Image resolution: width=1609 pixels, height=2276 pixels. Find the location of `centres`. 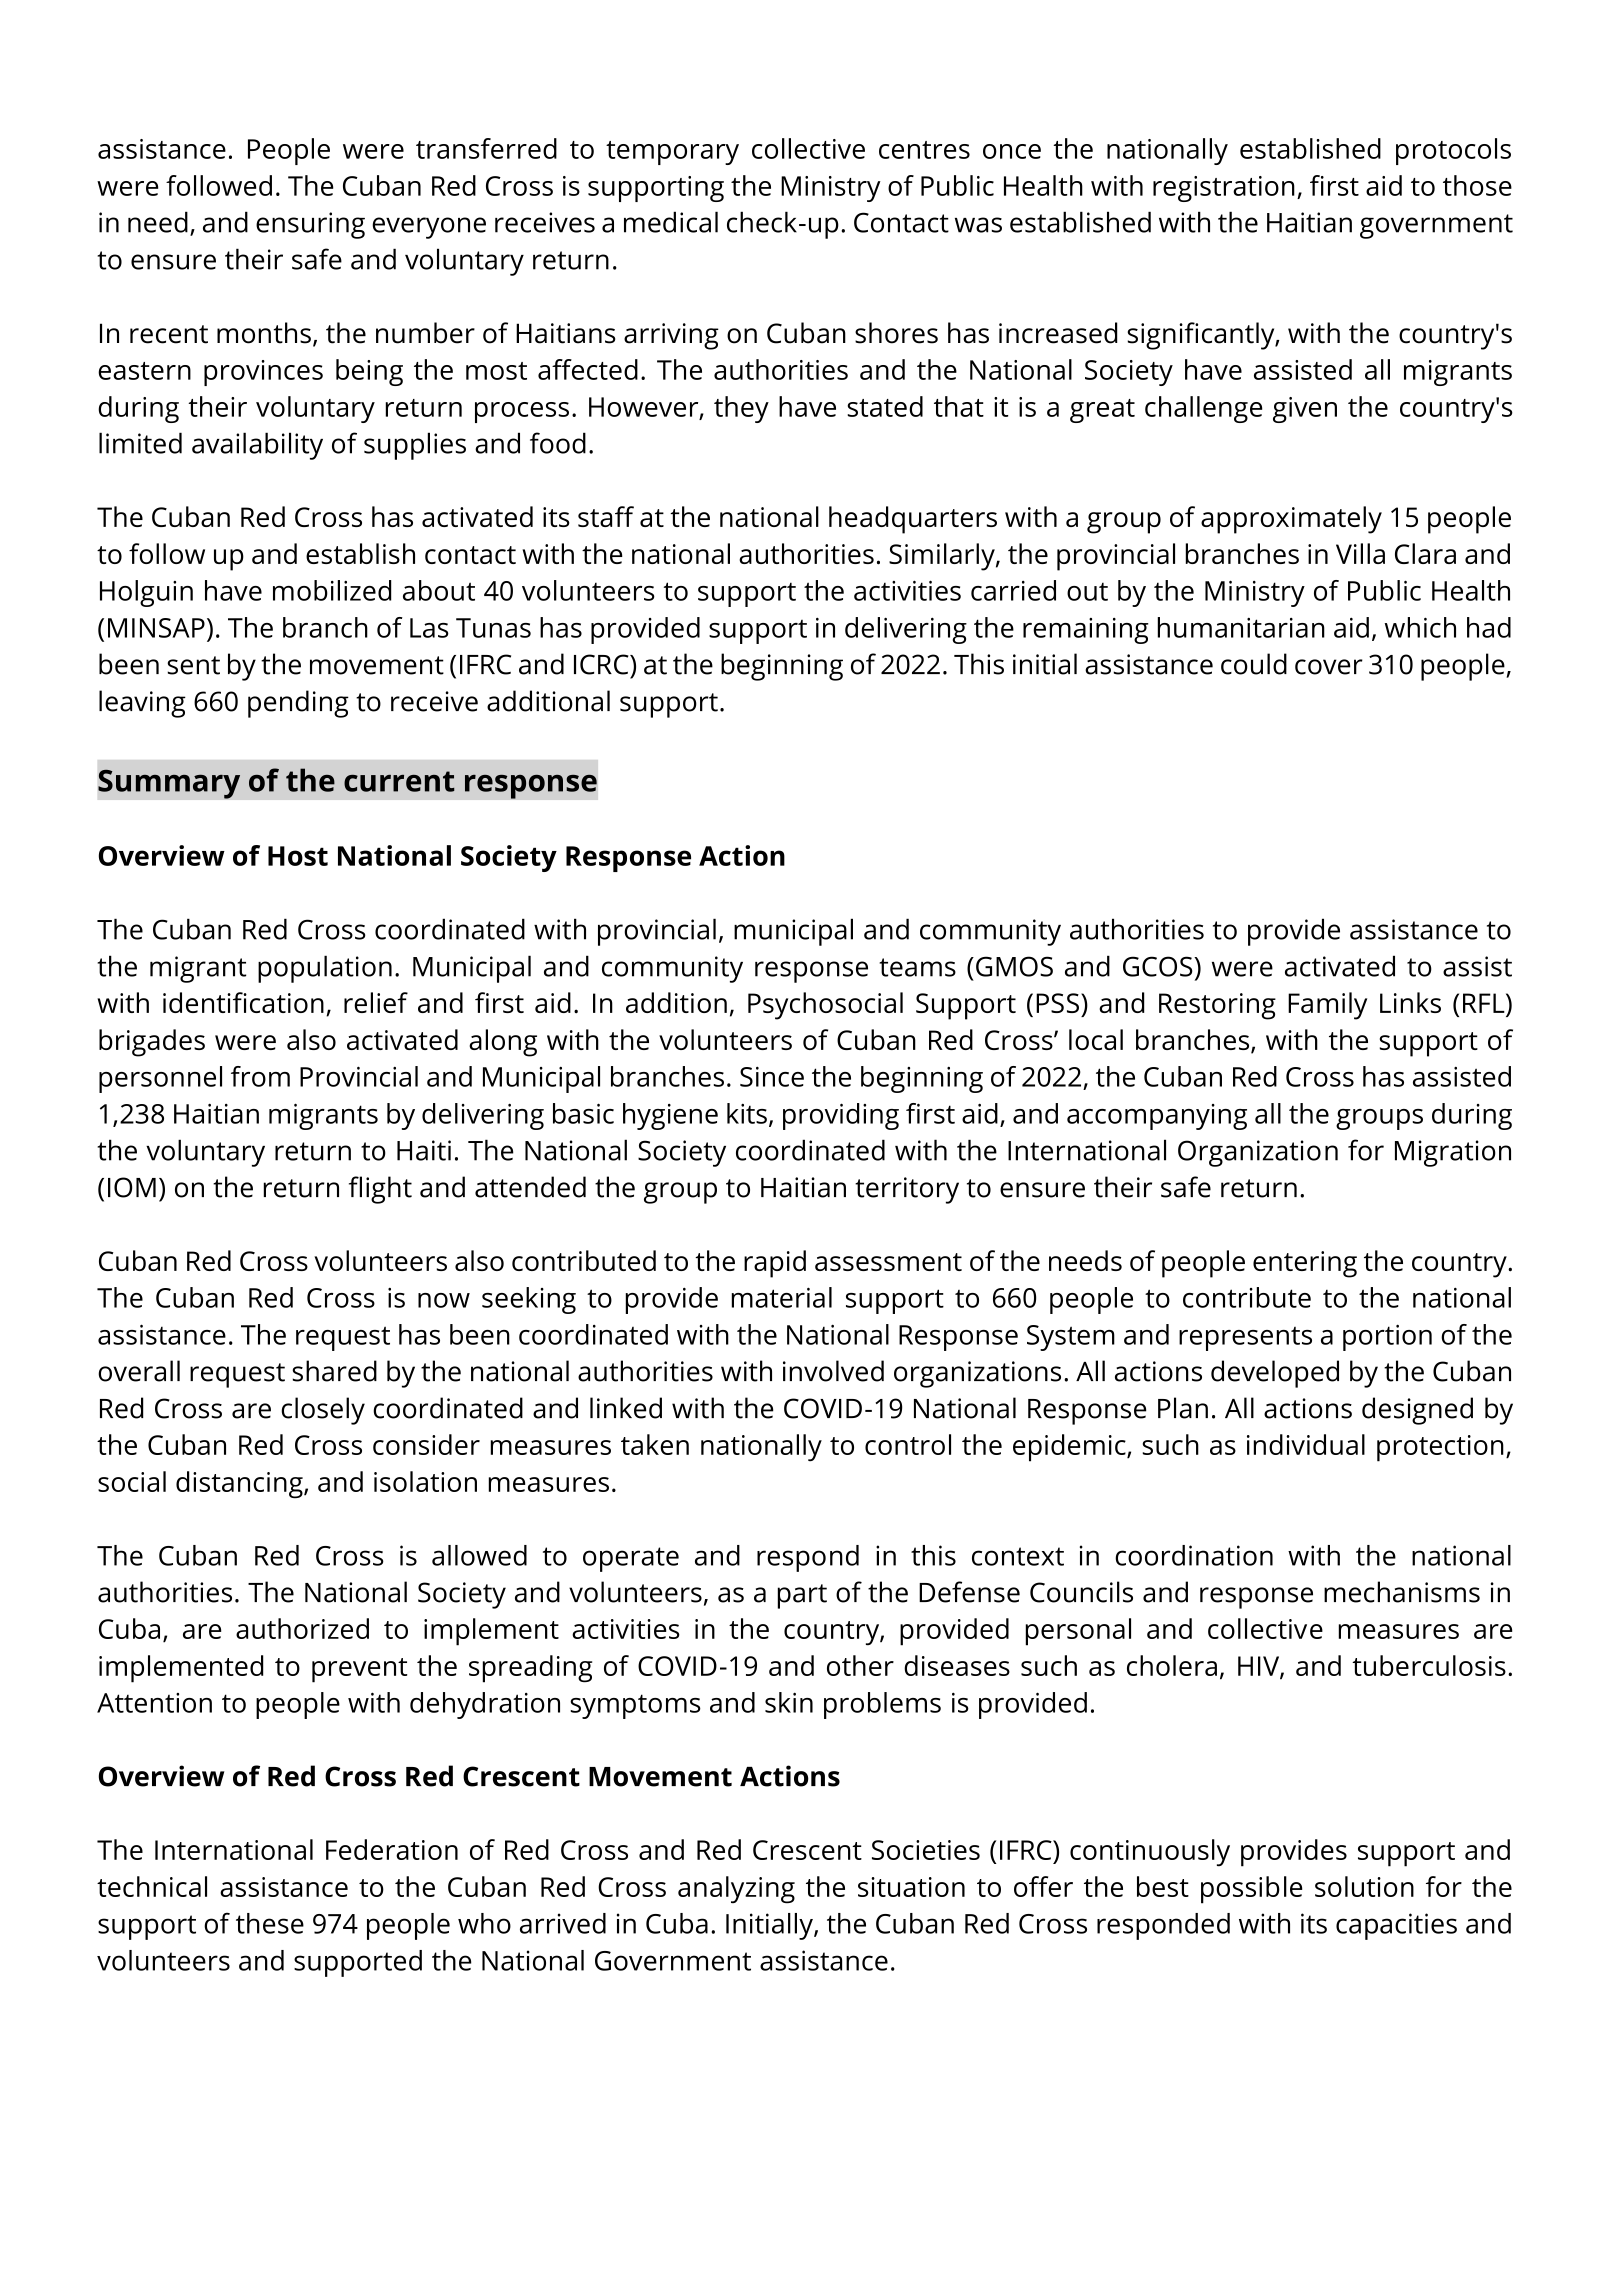

centres is located at coordinates (924, 150).
